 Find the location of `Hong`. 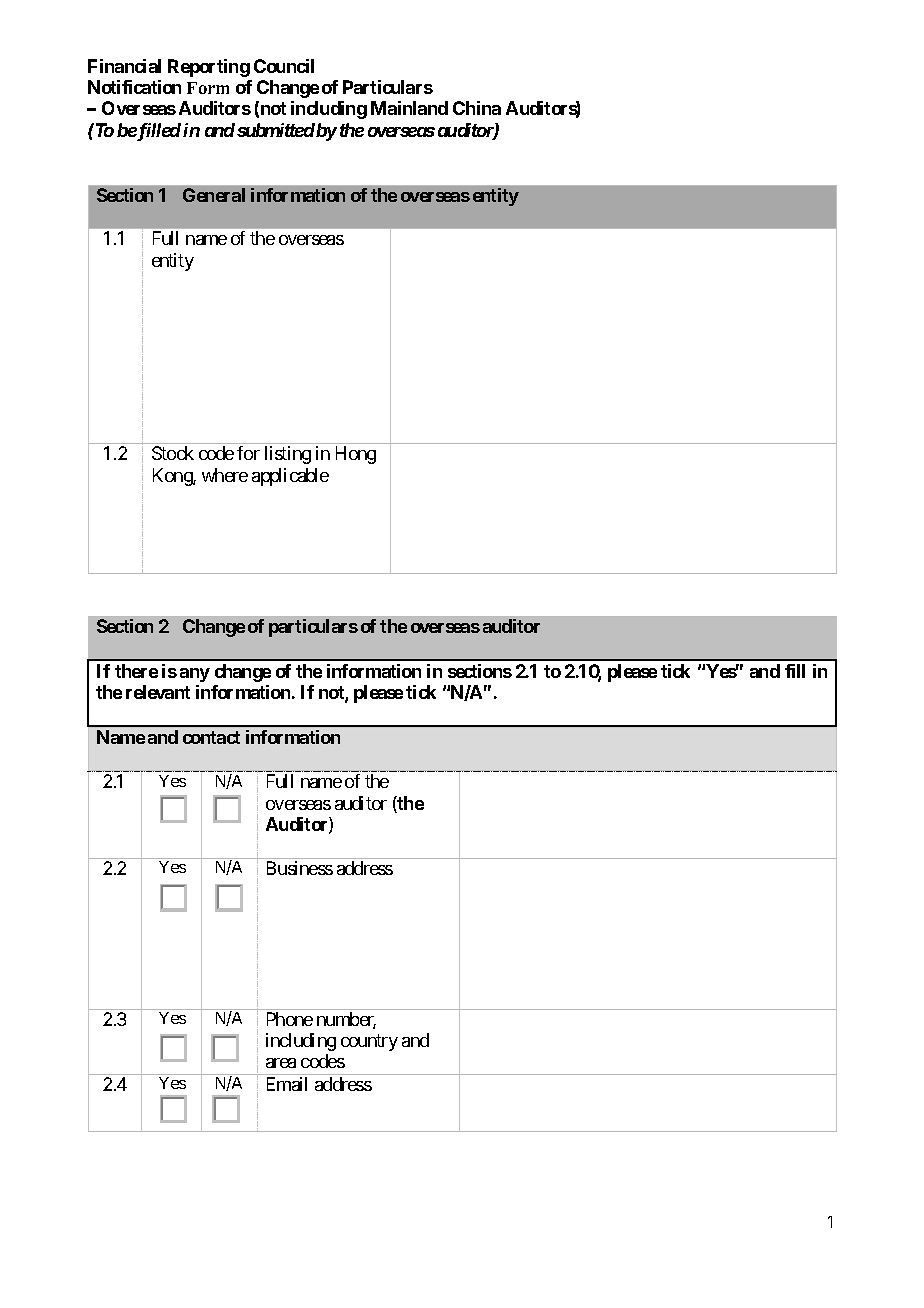

Hong is located at coordinates (356, 455).
